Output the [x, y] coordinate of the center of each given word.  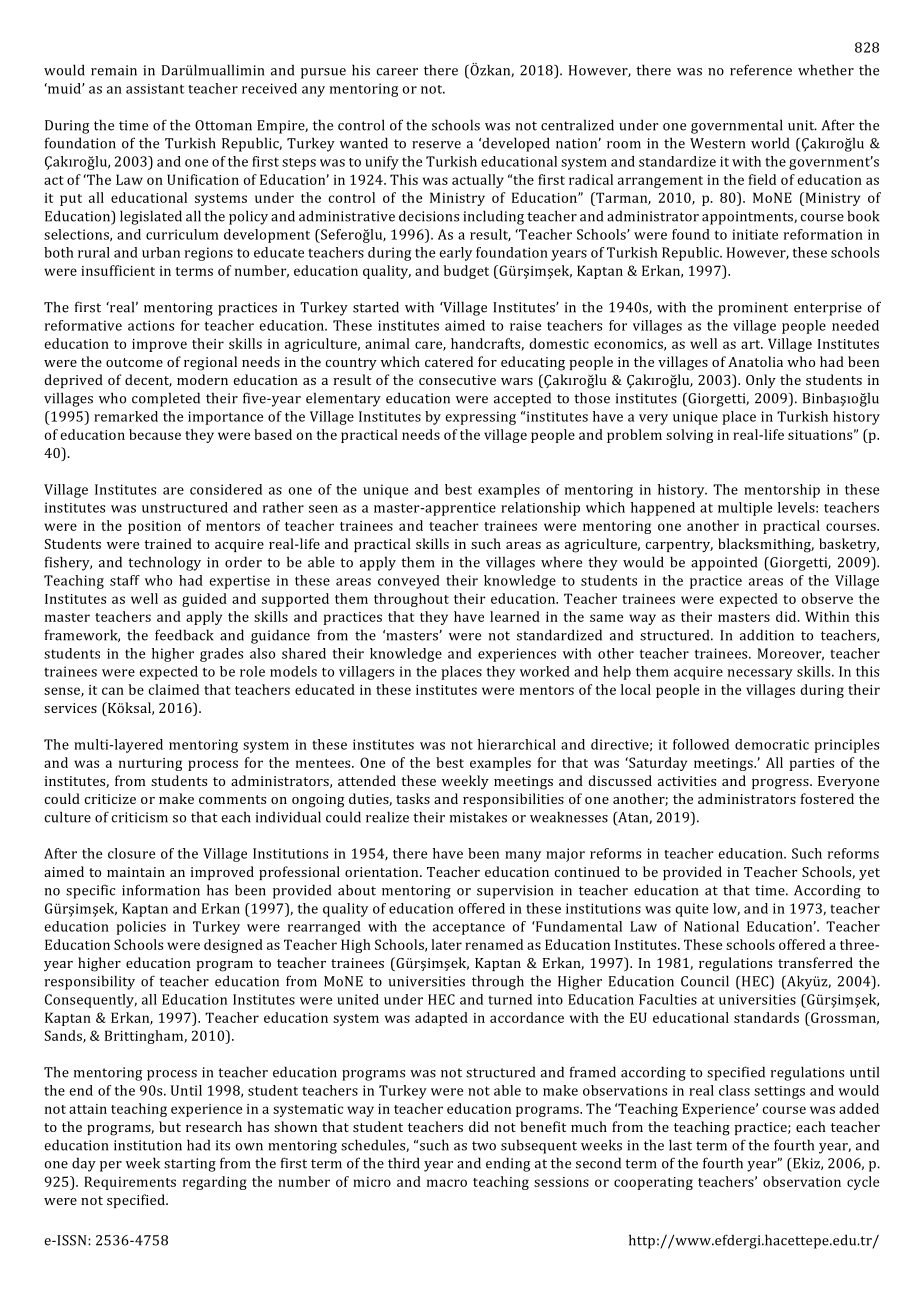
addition [767, 635]
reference [761, 70]
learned [515, 616]
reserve [436, 145]
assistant [155, 89]
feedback [184, 635]
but [170, 1126]
